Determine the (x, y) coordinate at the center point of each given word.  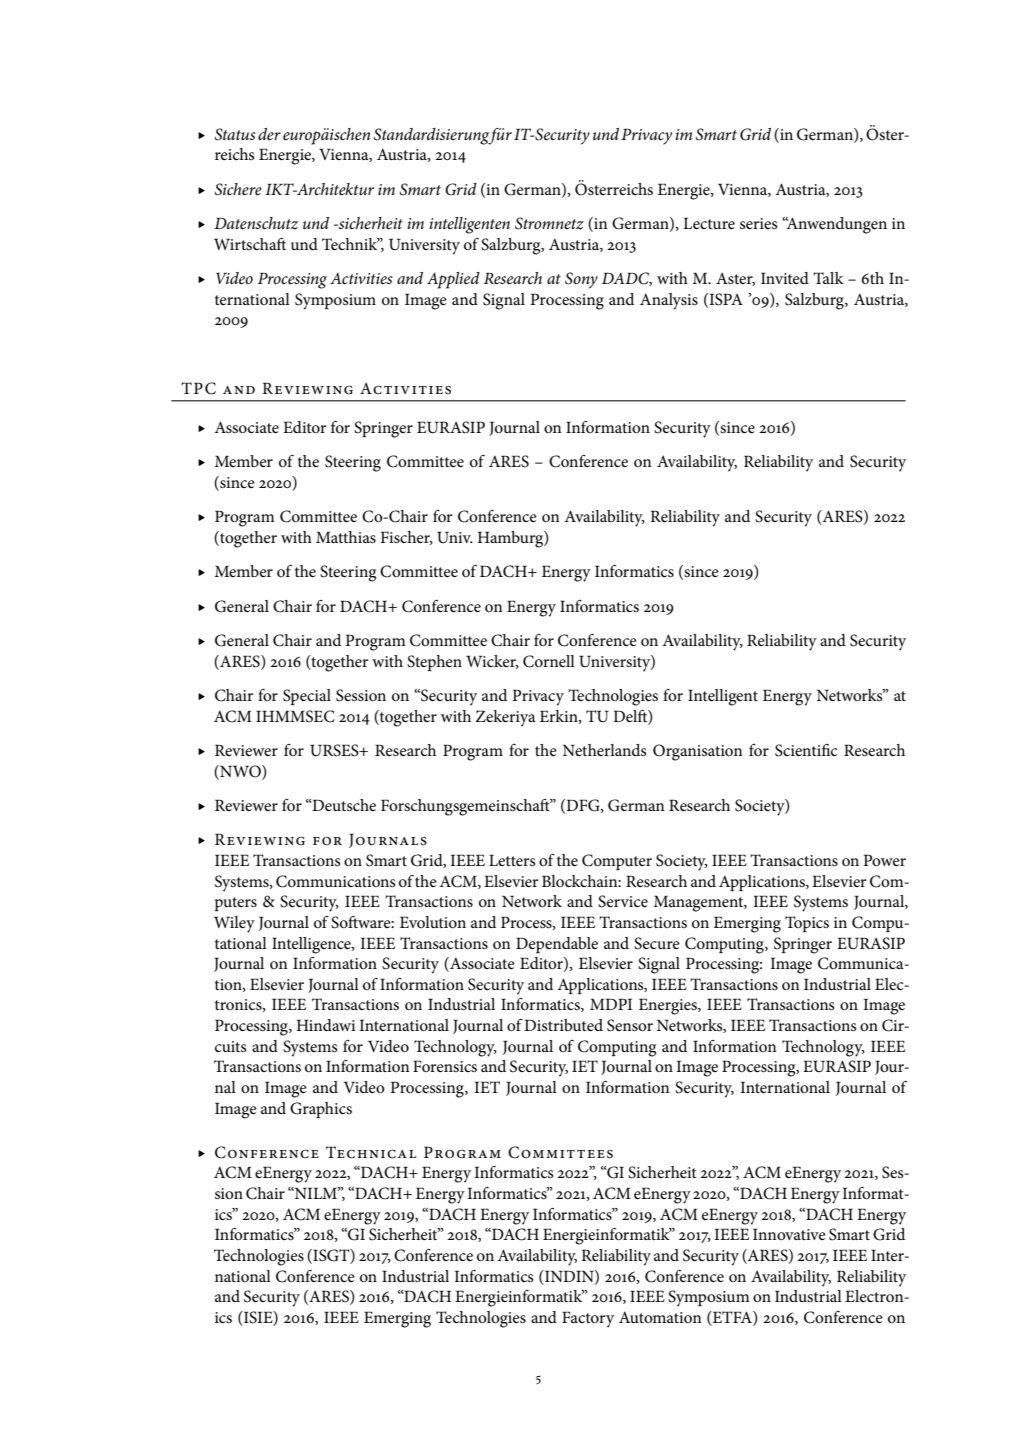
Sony (581, 280)
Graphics (321, 1110)
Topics (807, 924)
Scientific (806, 750)
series (758, 223)
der (269, 134)
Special (307, 697)
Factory (588, 1319)
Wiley (234, 924)
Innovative (789, 1234)
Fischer (406, 538)
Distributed (563, 1025)
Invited (785, 278)
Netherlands (604, 750)
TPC (198, 388)
